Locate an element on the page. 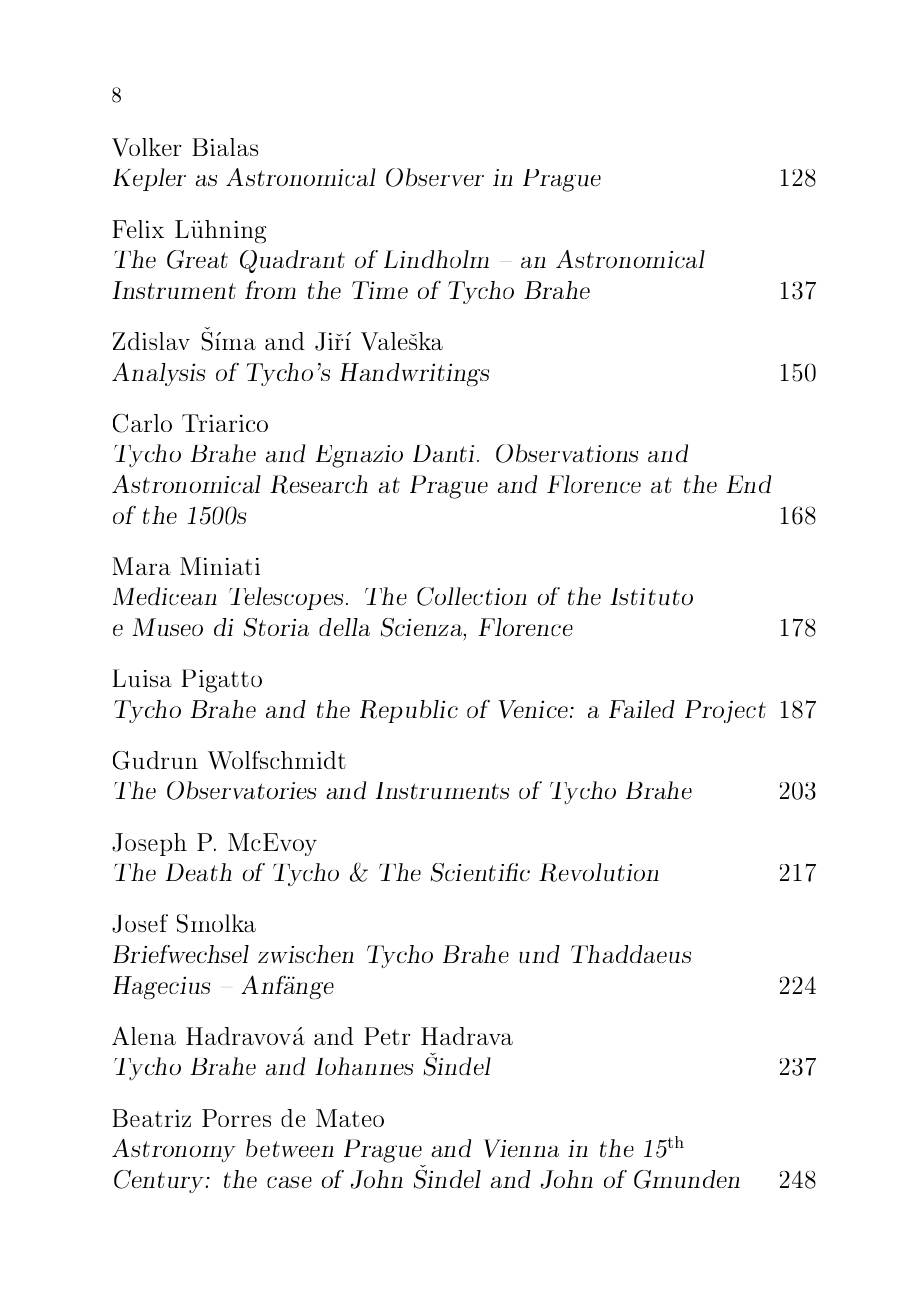  Death is located at coordinates (198, 872).
